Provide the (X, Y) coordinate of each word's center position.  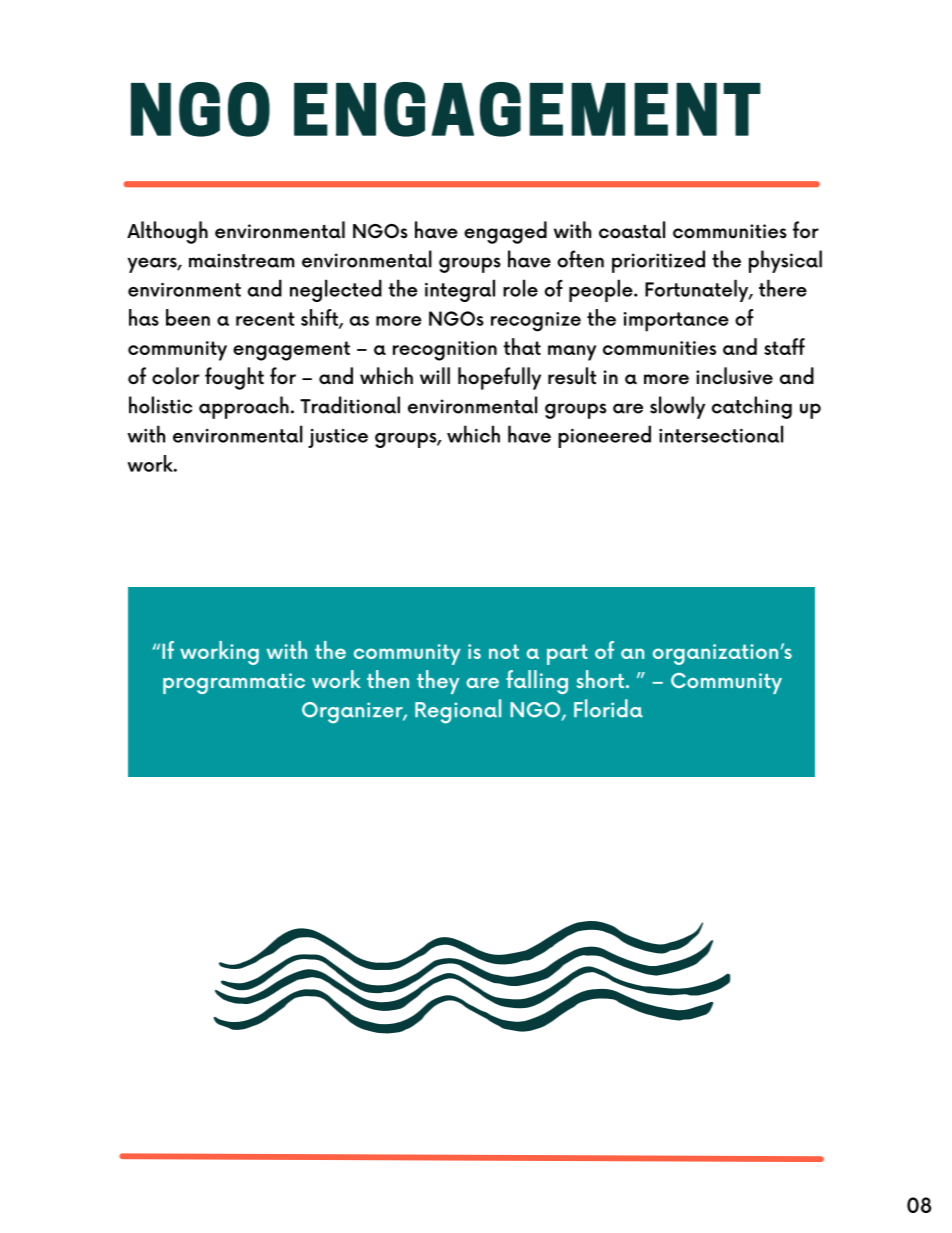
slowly (677, 407)
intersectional (721, 434)
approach (244, 407)
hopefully (499, 378)
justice (338, 438)
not (504, 651)
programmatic (234, 683)
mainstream (242, 260)
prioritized (658, 261)
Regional (458, 711)
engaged (505, 232)
